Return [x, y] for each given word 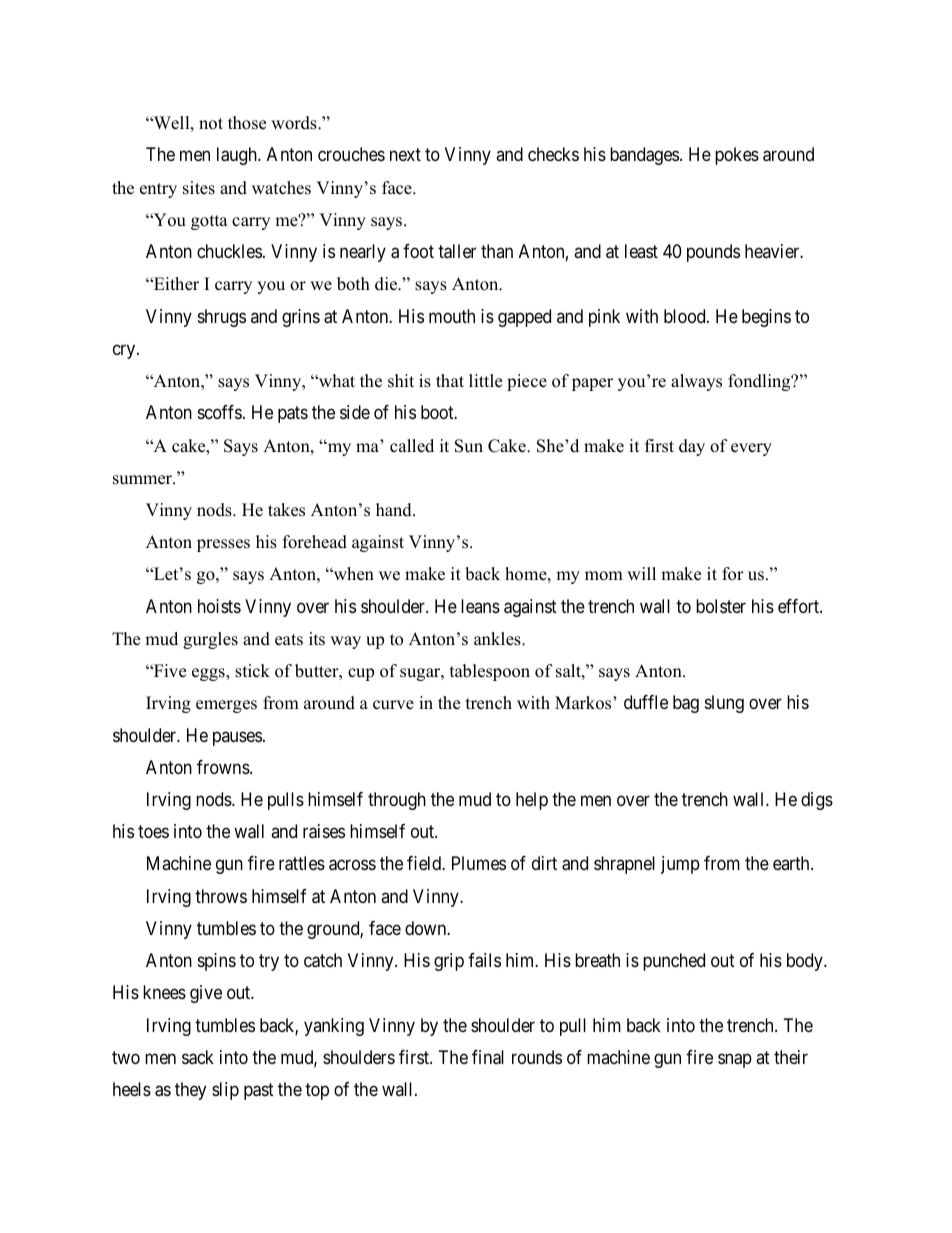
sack [198, 1057]
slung [724, 704]
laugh [238, 156]
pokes [737, 156]
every [751, 449]
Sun [469, 446]
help [532, 801]
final [488, 1057]
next [405, 155]
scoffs [220, 412]
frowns [224, 767]
